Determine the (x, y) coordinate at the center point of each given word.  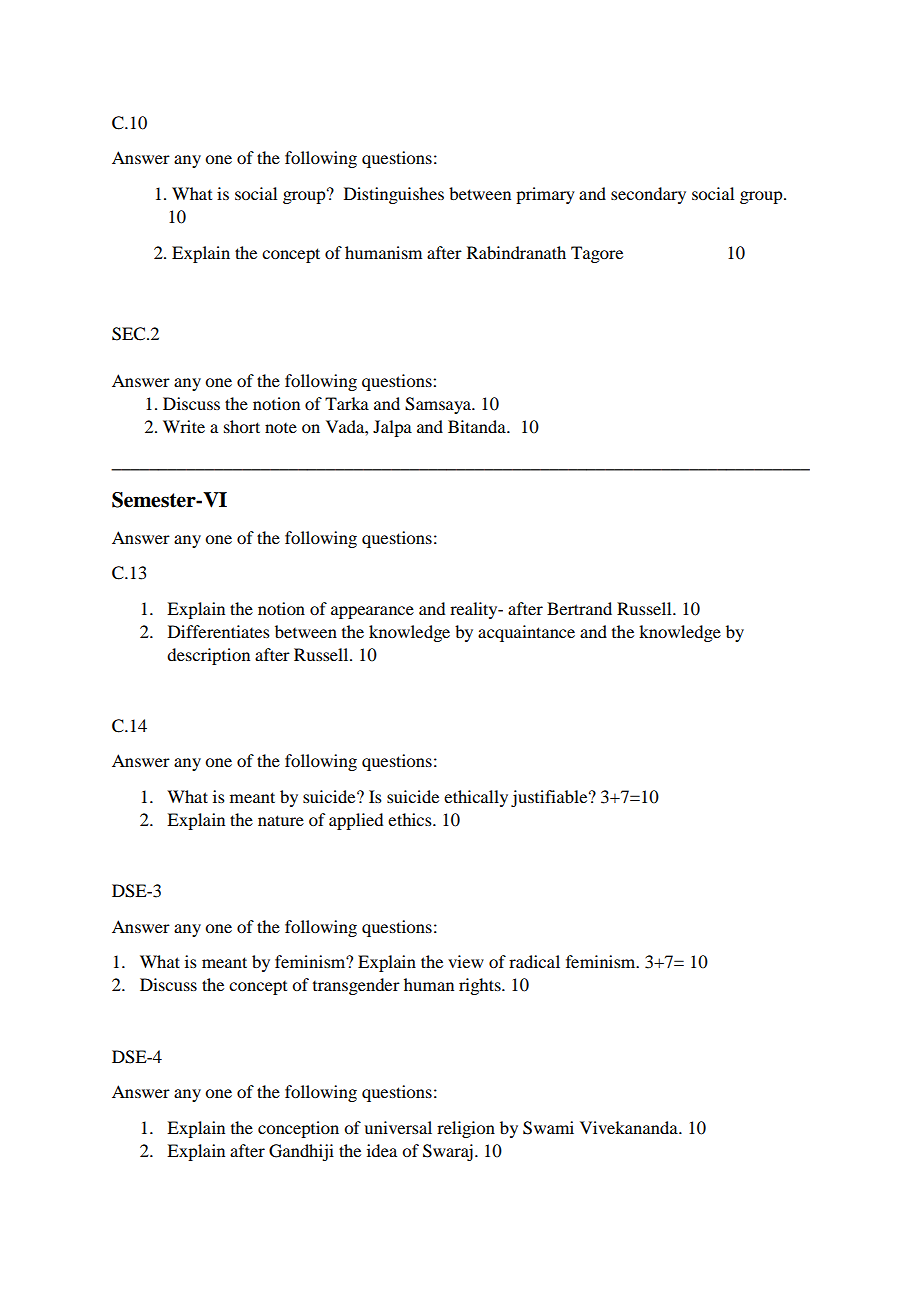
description (208, 656)
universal (398, 1127)
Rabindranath (516, 252)
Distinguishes (394, 195)
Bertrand (579, 608)
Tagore (597, 254)
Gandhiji (301, 1152)
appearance (372, 612)
